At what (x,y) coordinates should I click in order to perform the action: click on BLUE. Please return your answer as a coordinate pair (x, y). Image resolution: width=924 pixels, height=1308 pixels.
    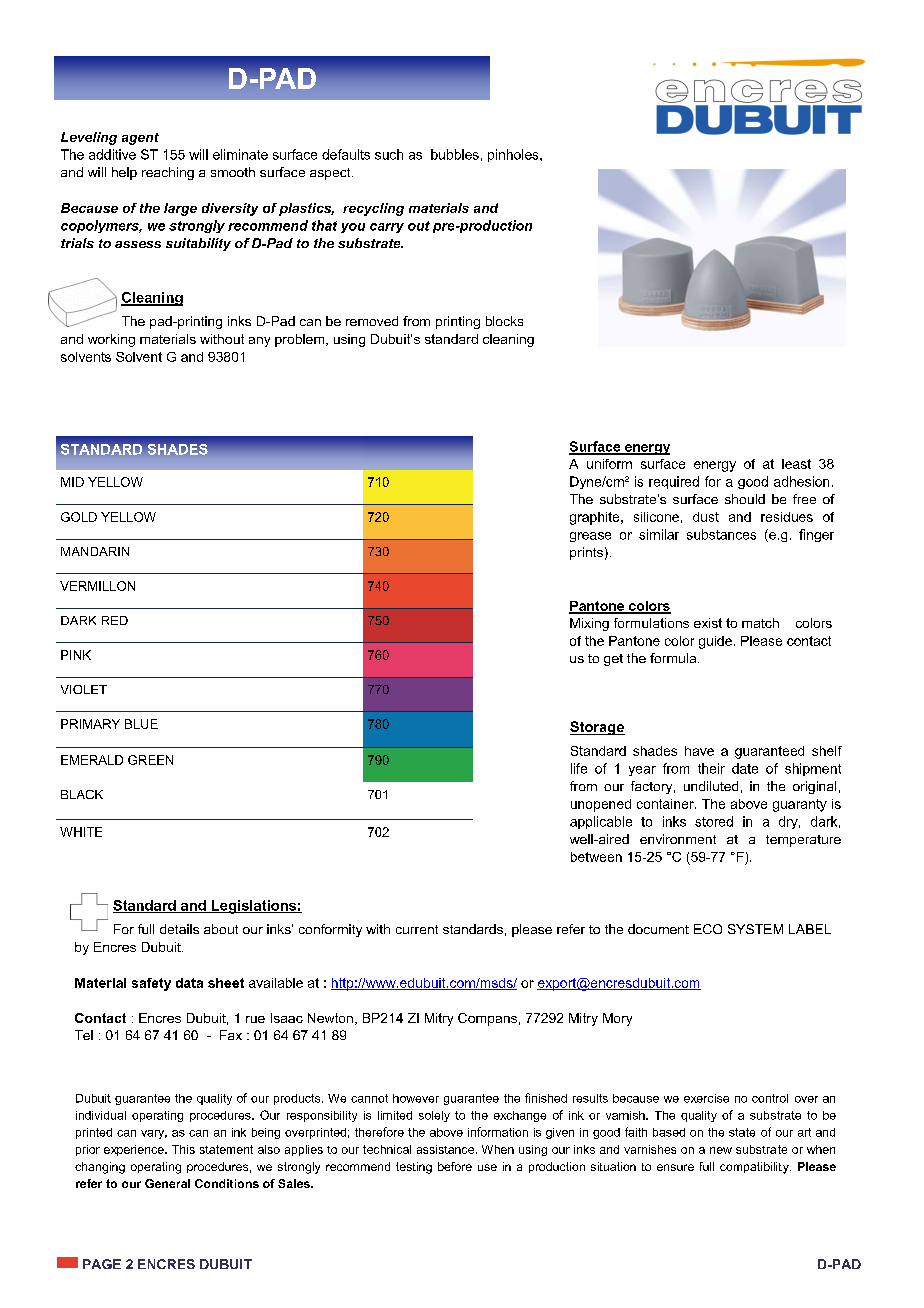
    Looking at the image, I should click on (141, 724).
